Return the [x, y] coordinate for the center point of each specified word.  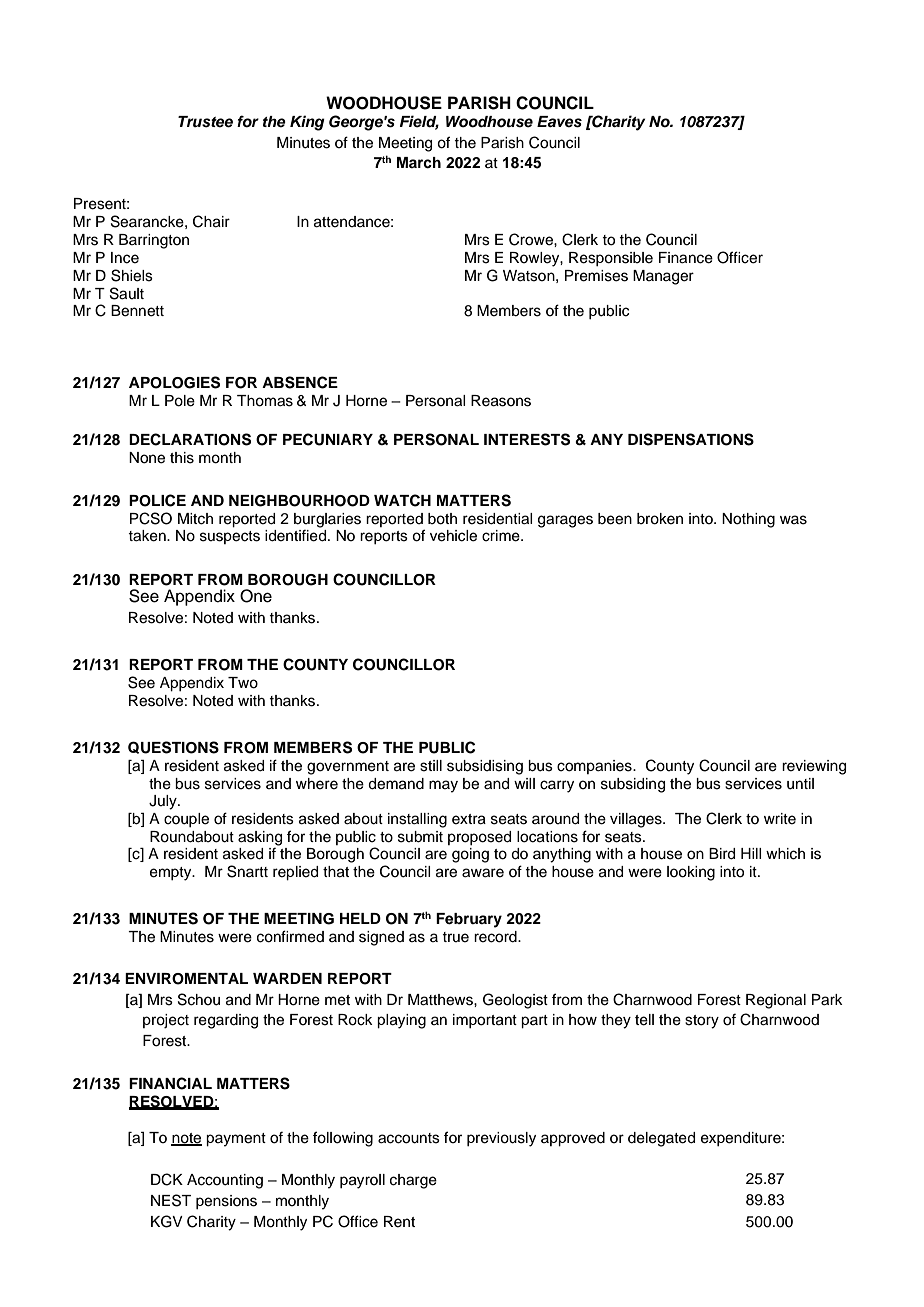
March [419, 163]
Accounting [225, 1181]
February [469, 920]
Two [243, 683]
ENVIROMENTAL [186, 979]
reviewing [814, 767]
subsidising [485, 767]
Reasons [501, 401]
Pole [180, 401]
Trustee [205, 122]
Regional [776, 1001]
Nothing [748, 520]
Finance [686, 258]
